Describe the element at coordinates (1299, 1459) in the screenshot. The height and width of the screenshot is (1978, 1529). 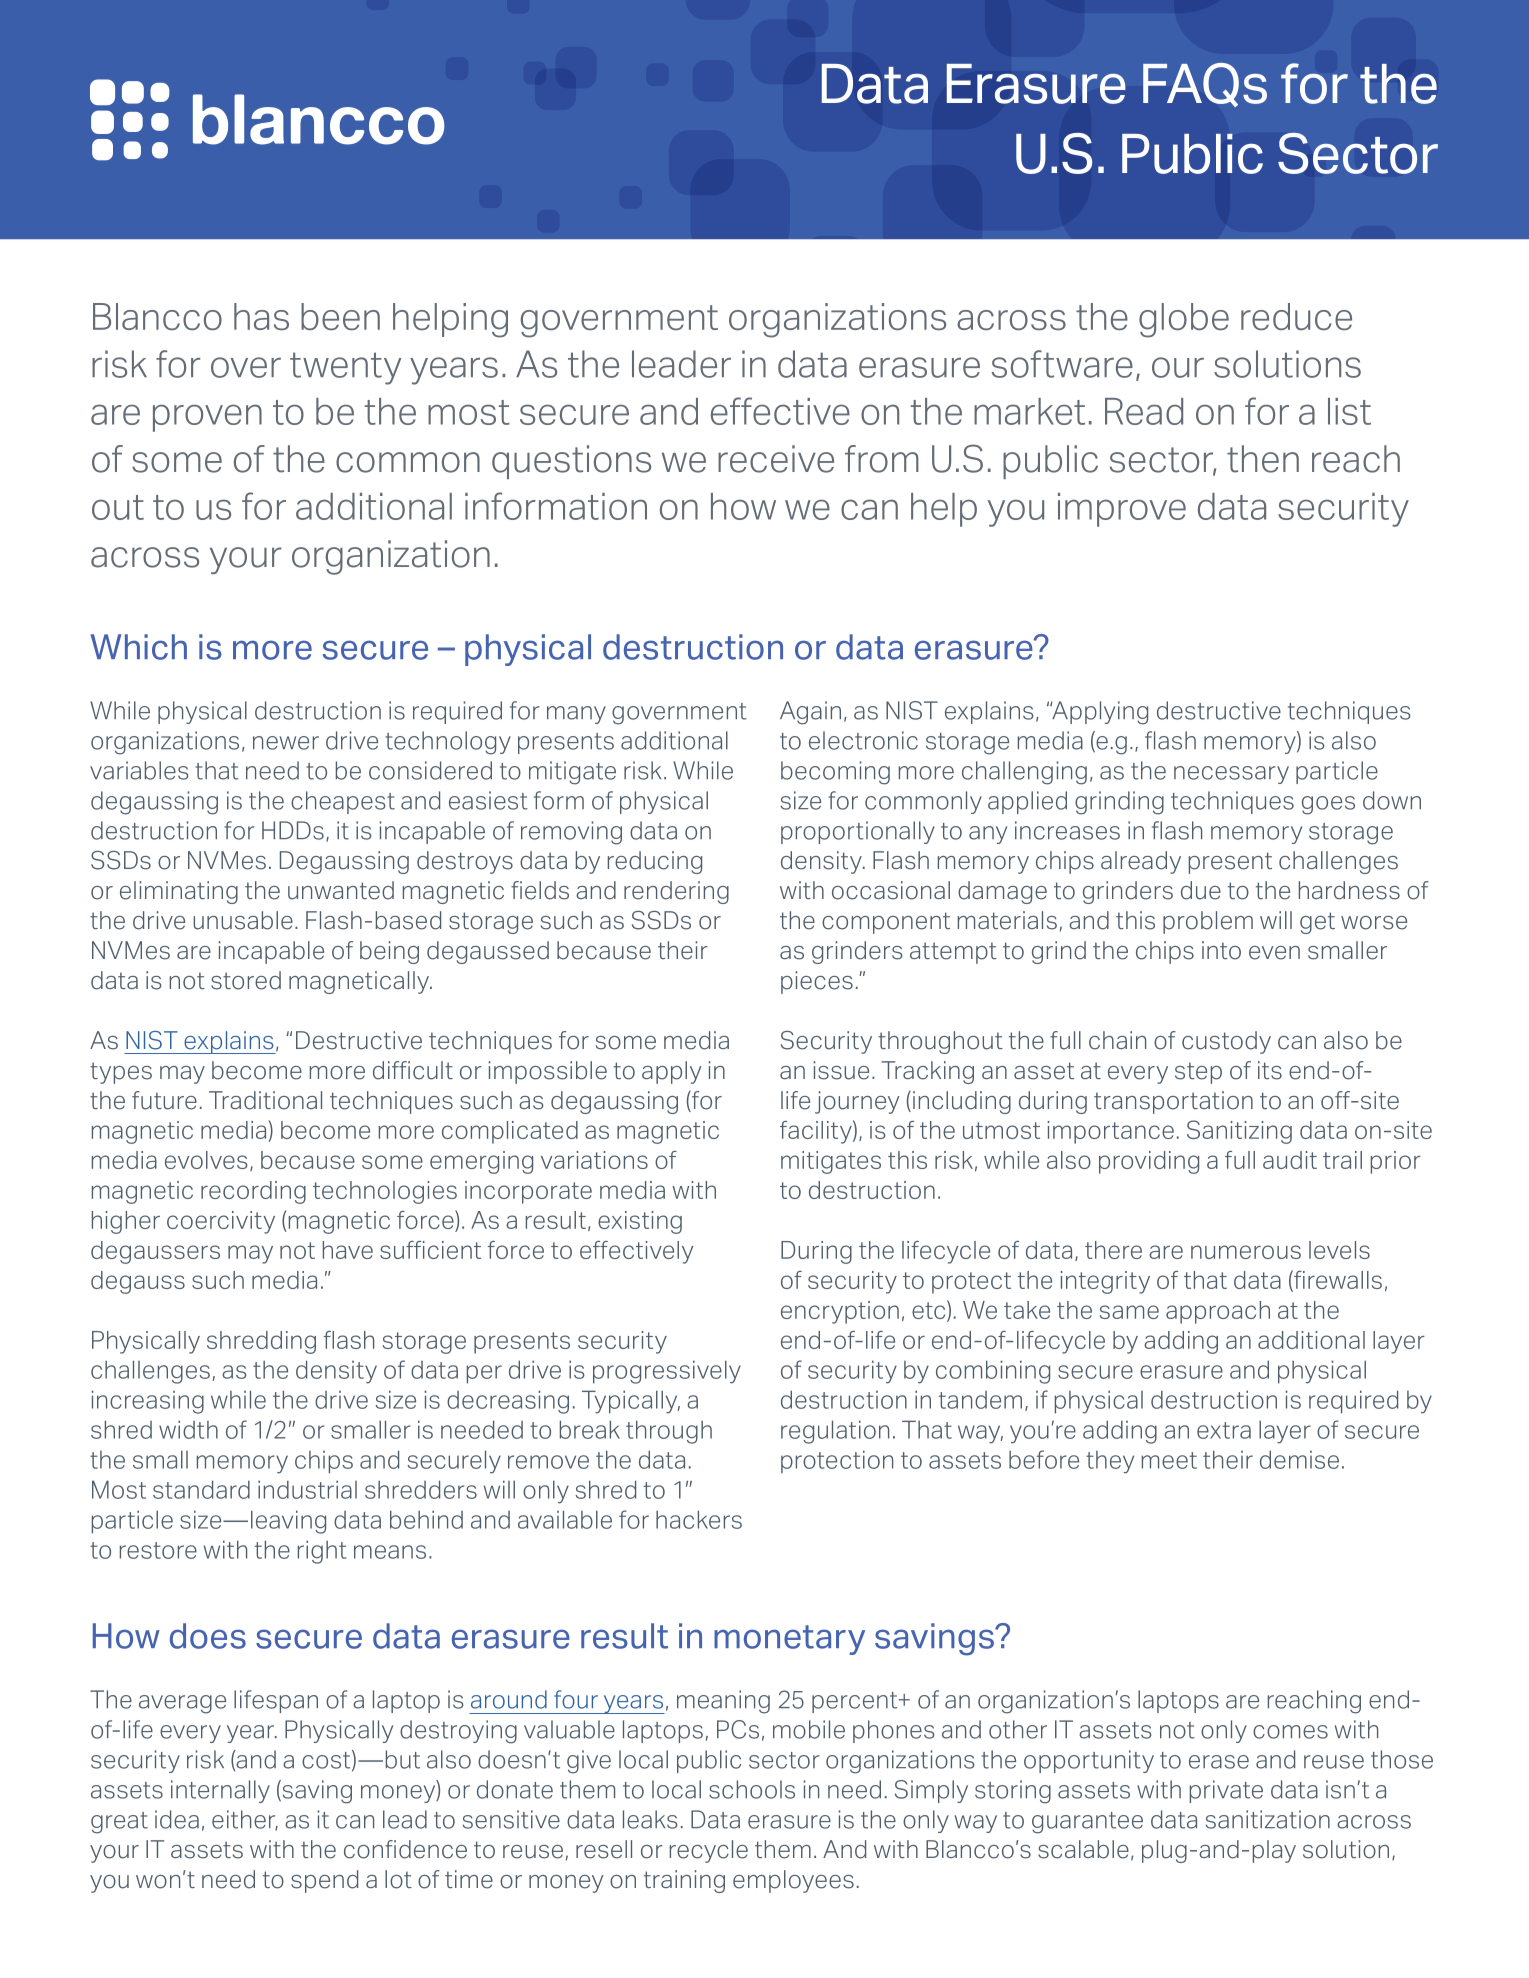
I see `demise` at that location.
